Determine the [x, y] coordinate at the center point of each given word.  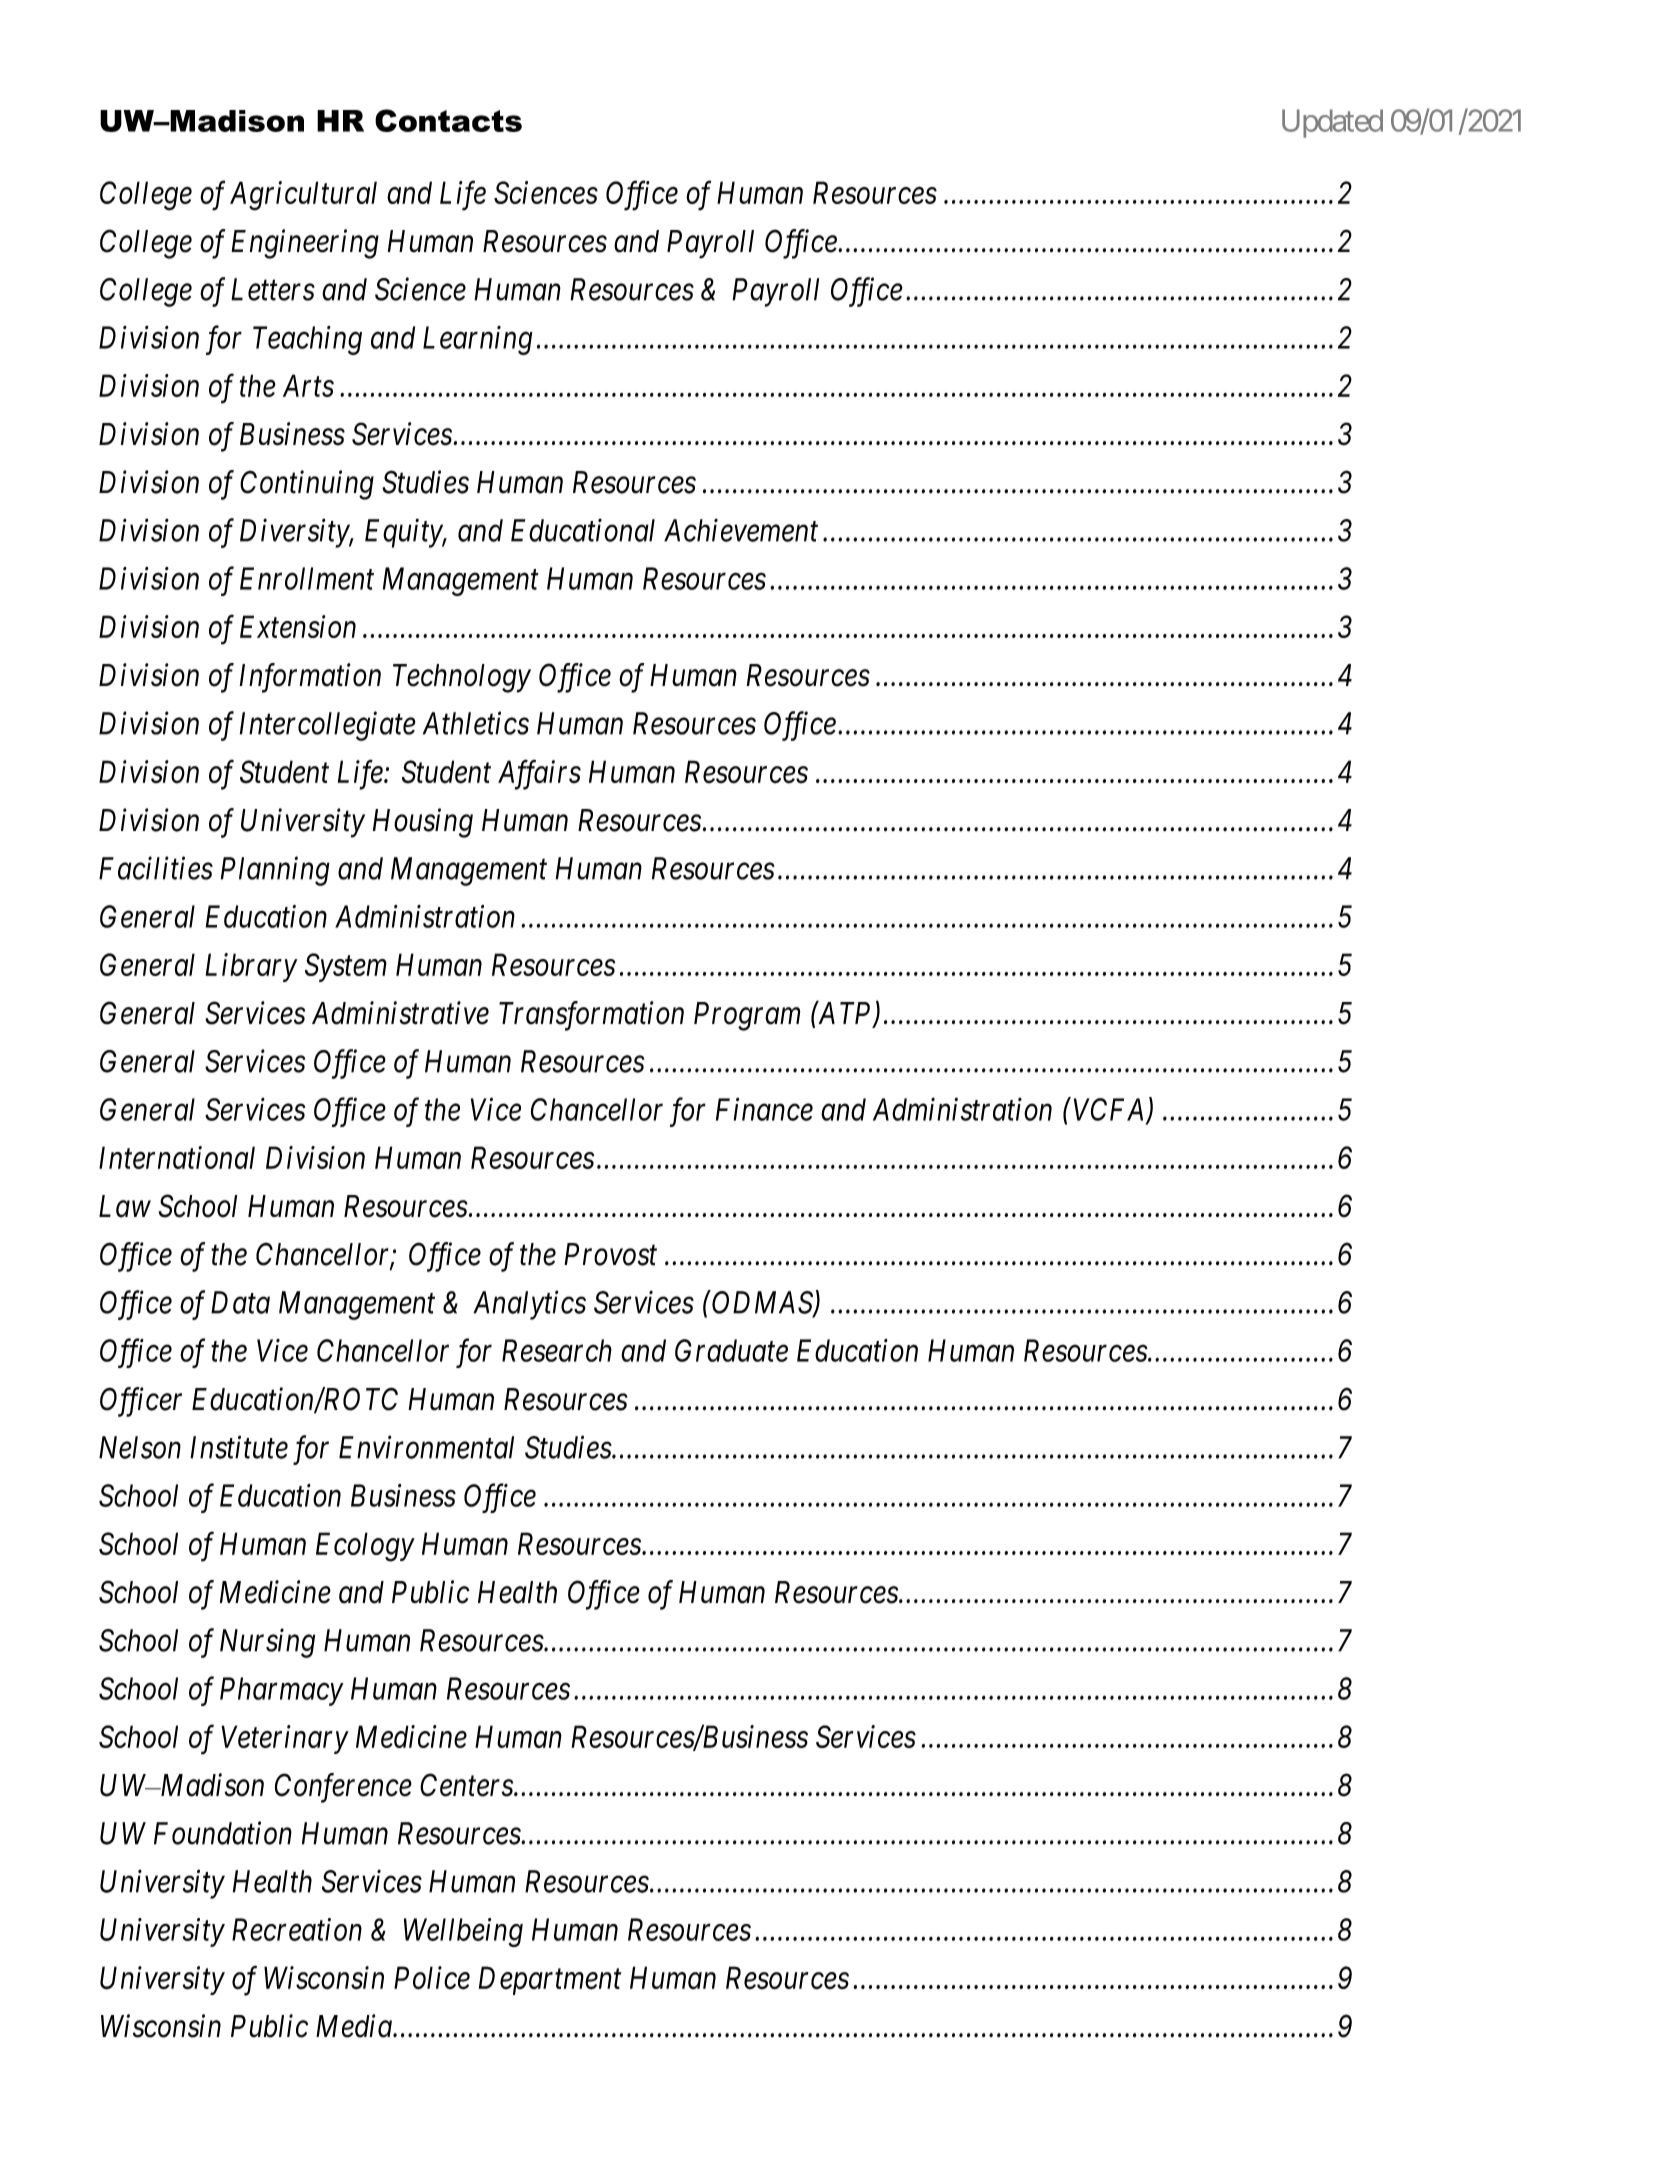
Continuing [307, 485]
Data [240, 1302]
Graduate [731, 1350]
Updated [1332, 123]
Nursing [267, 1643]
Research [557, 1350]
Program [747, 1016]
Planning [275, 871]
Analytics [529, 1305]
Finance [764, 1109]
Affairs [539, 775]
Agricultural [303, 196]
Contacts [448, 120]
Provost [610, 1254]
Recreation [297, 1929]
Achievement [741, 530]
